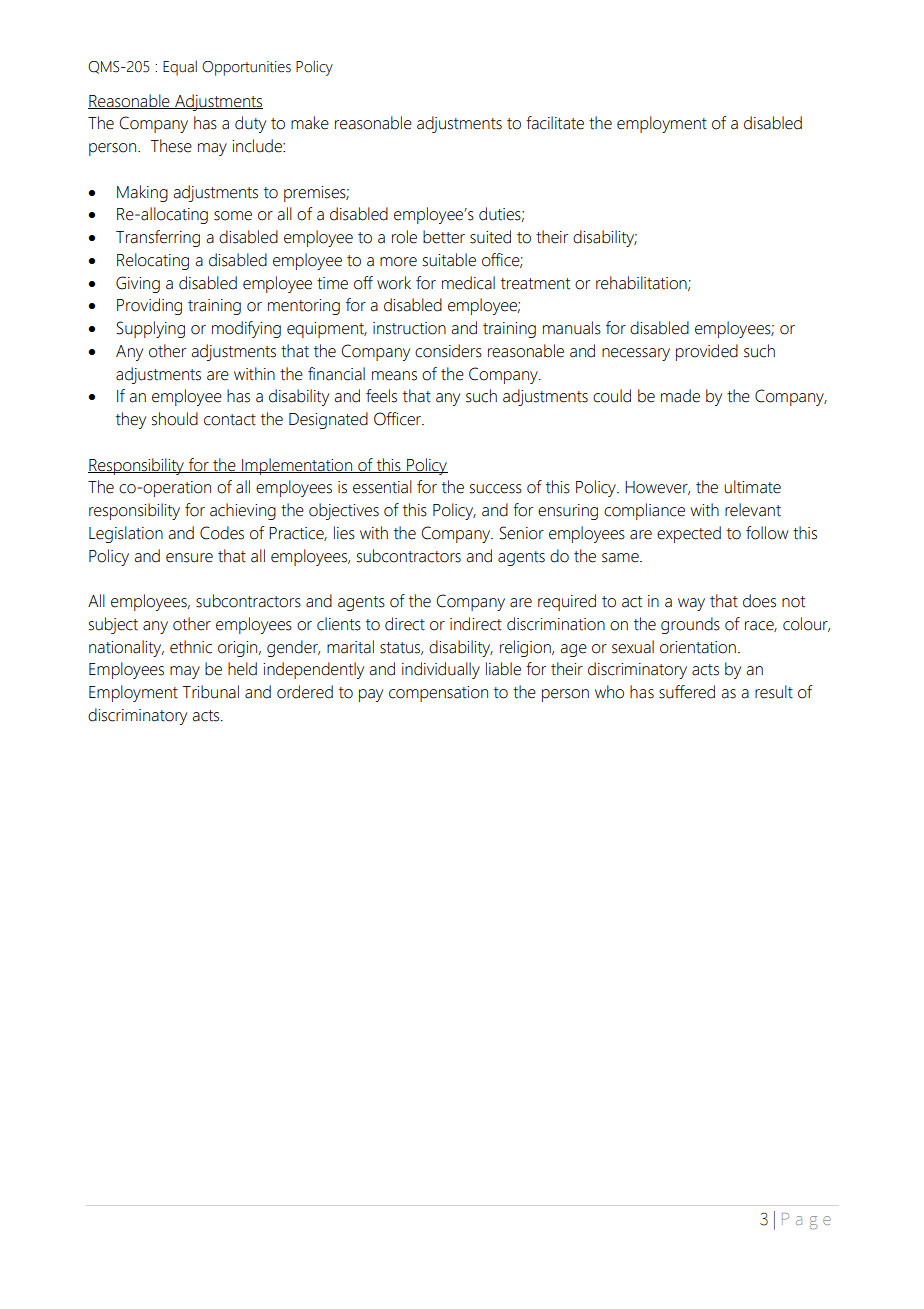 Image resolution: width=924 pixels, height=1309 pixels. I want to click on facilitate, so click(555, 123).
